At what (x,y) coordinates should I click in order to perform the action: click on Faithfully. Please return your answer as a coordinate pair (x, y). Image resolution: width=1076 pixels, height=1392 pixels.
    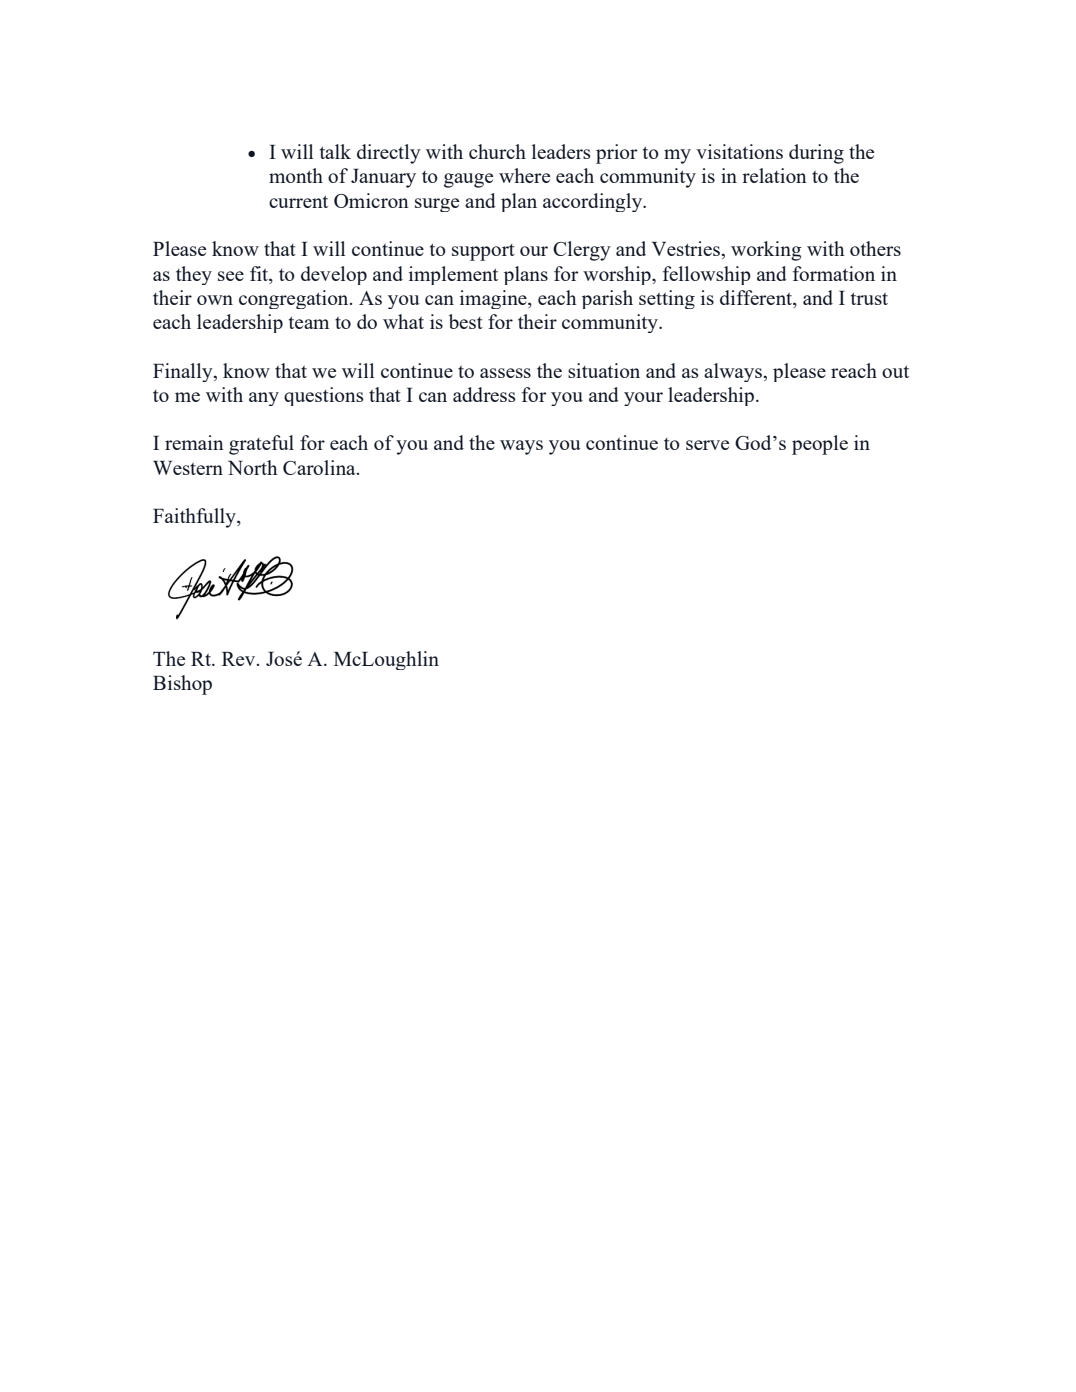
    Looking at the image, I should click on (195, 518).
